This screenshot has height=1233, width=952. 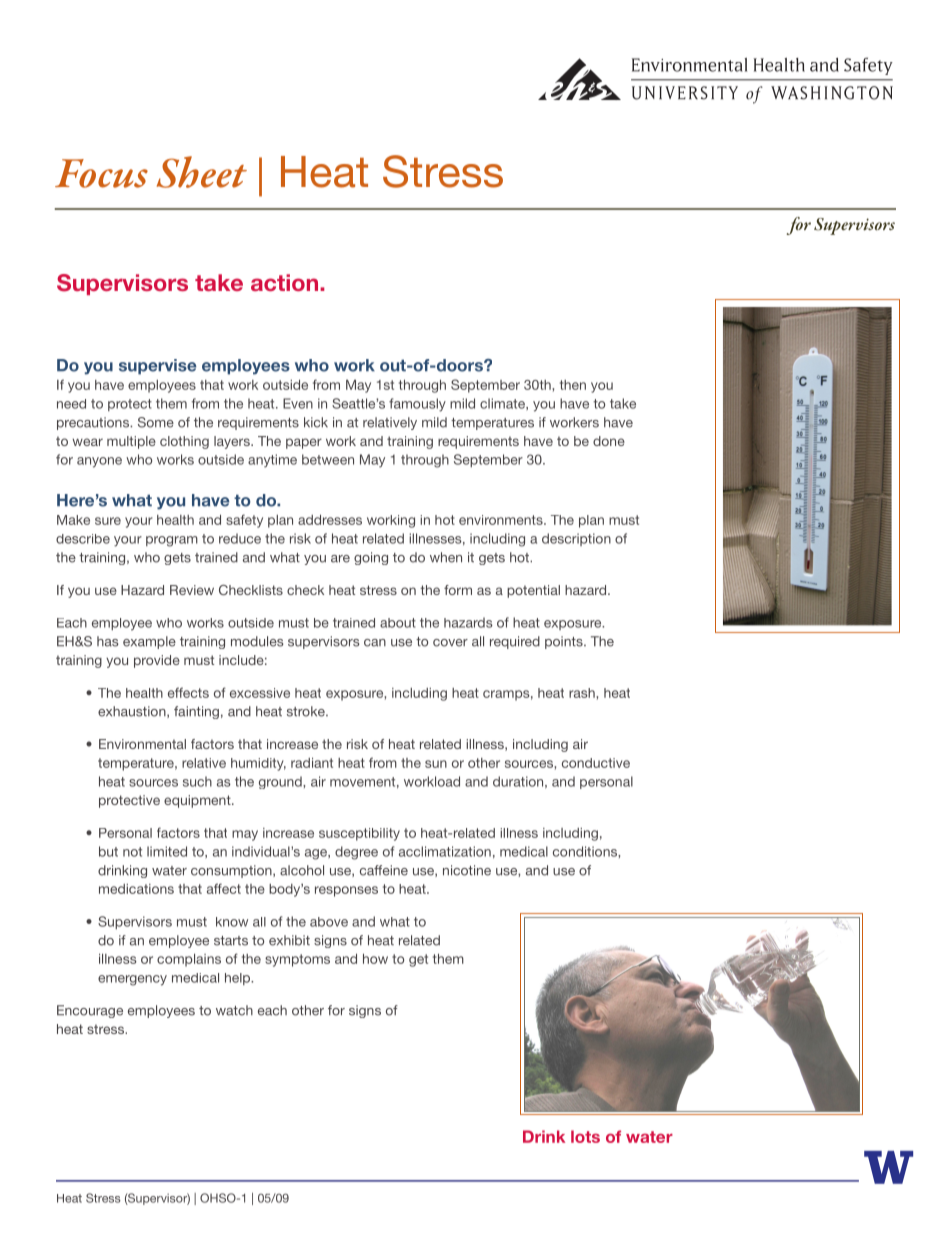 I want to click on how, so click(x=375, y=959).
